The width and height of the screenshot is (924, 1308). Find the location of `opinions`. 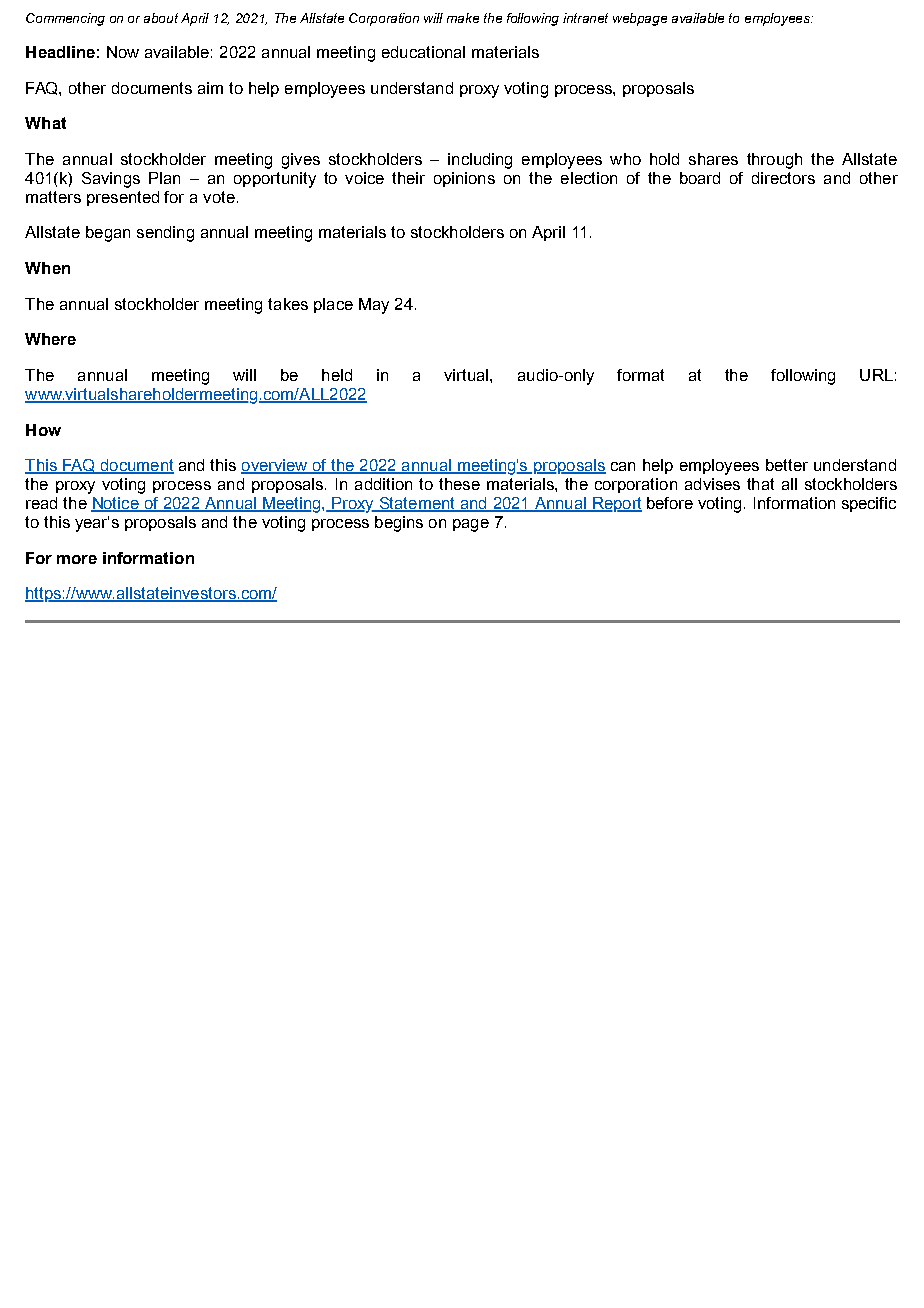

opinions is located at coordinates (464, 179).
